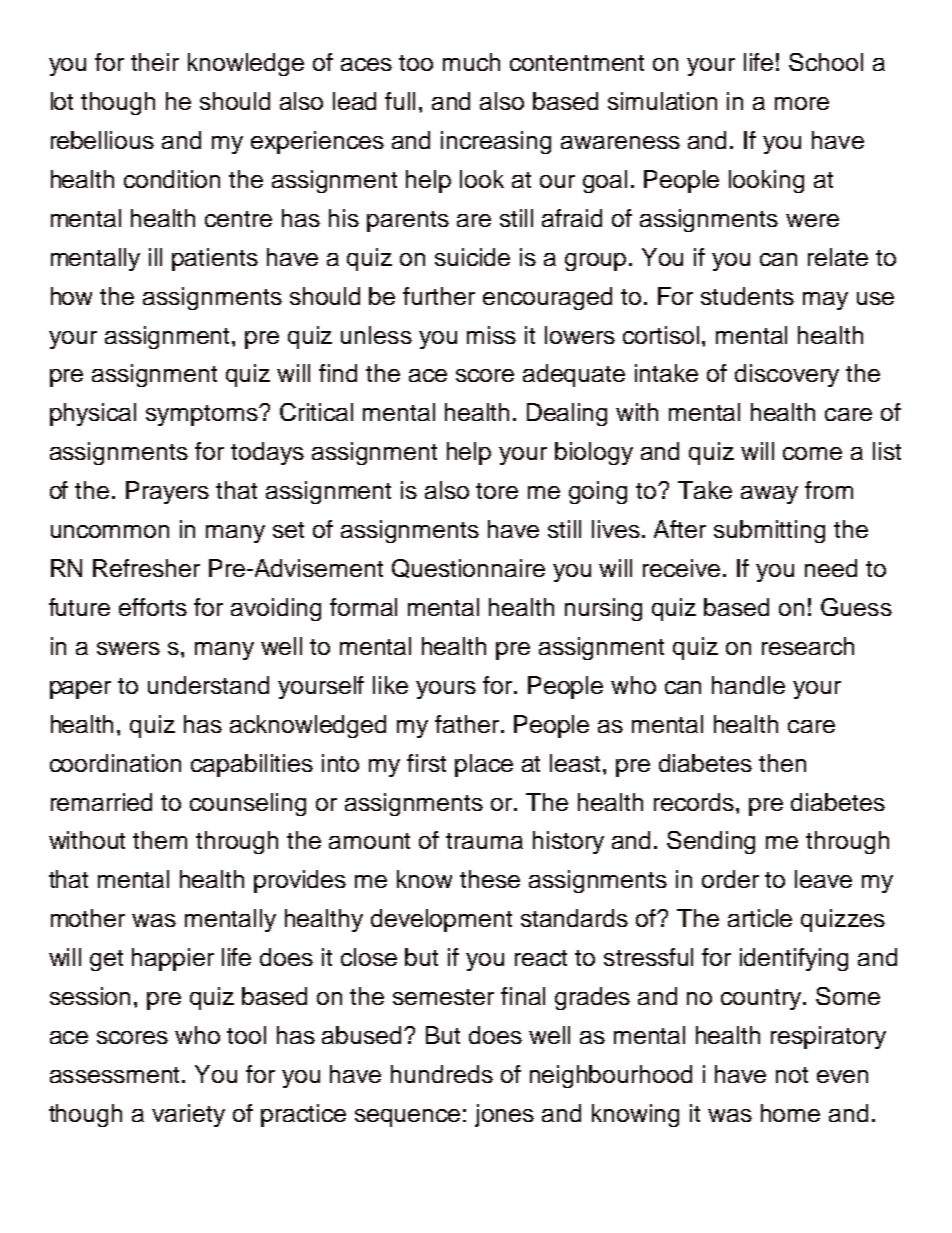 The height and width of the page is (1233, 952). I want to click on assessment, so click(116, 1075).
